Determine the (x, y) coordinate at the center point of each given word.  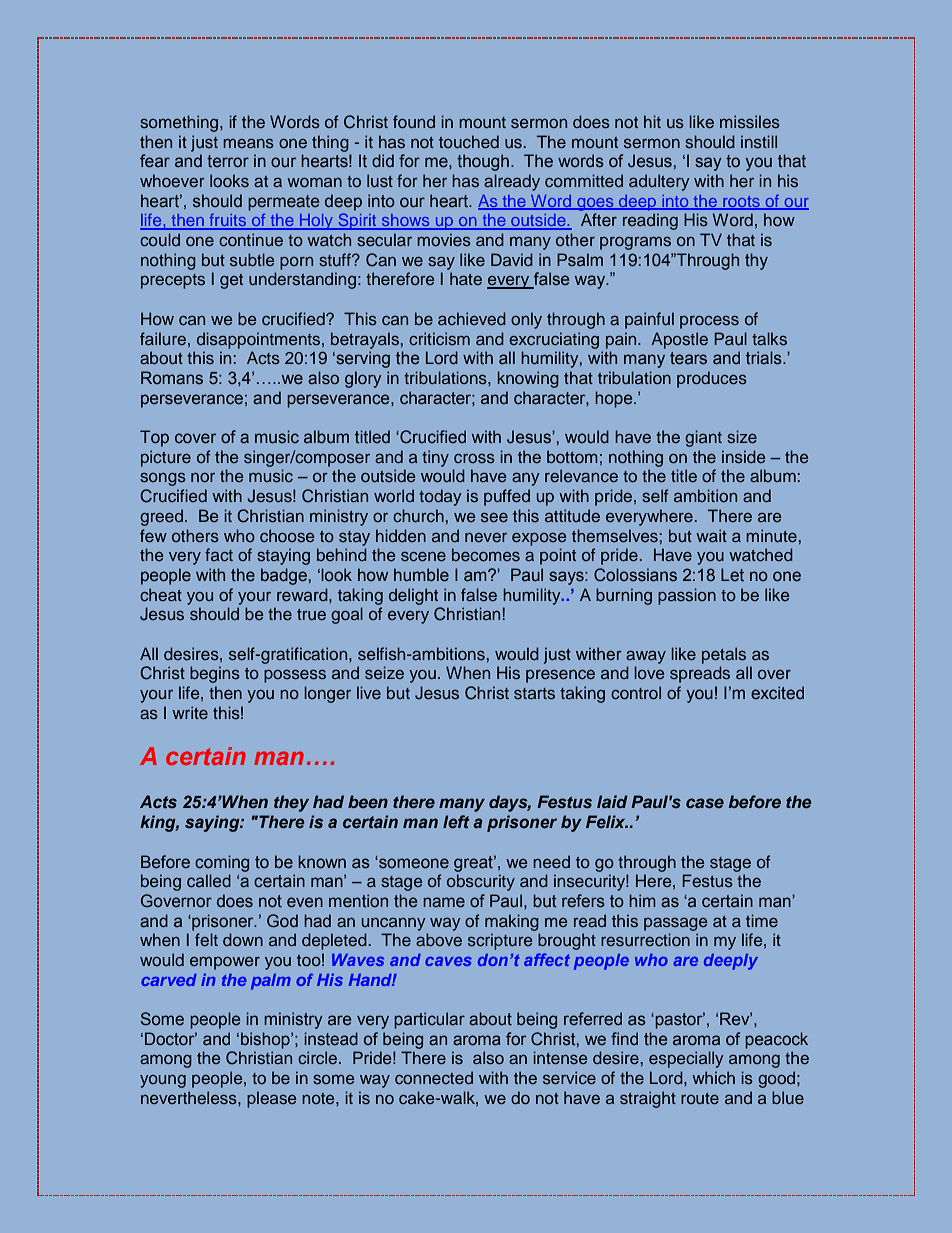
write (190, 712)
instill (759, 141)
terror (228, 161)
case (705, 803)
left (456, 822)
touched (469, 141)
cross (474, 458)
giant (703, 438)
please (271, 1099)
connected (434, 1077)
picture (166, 458)
